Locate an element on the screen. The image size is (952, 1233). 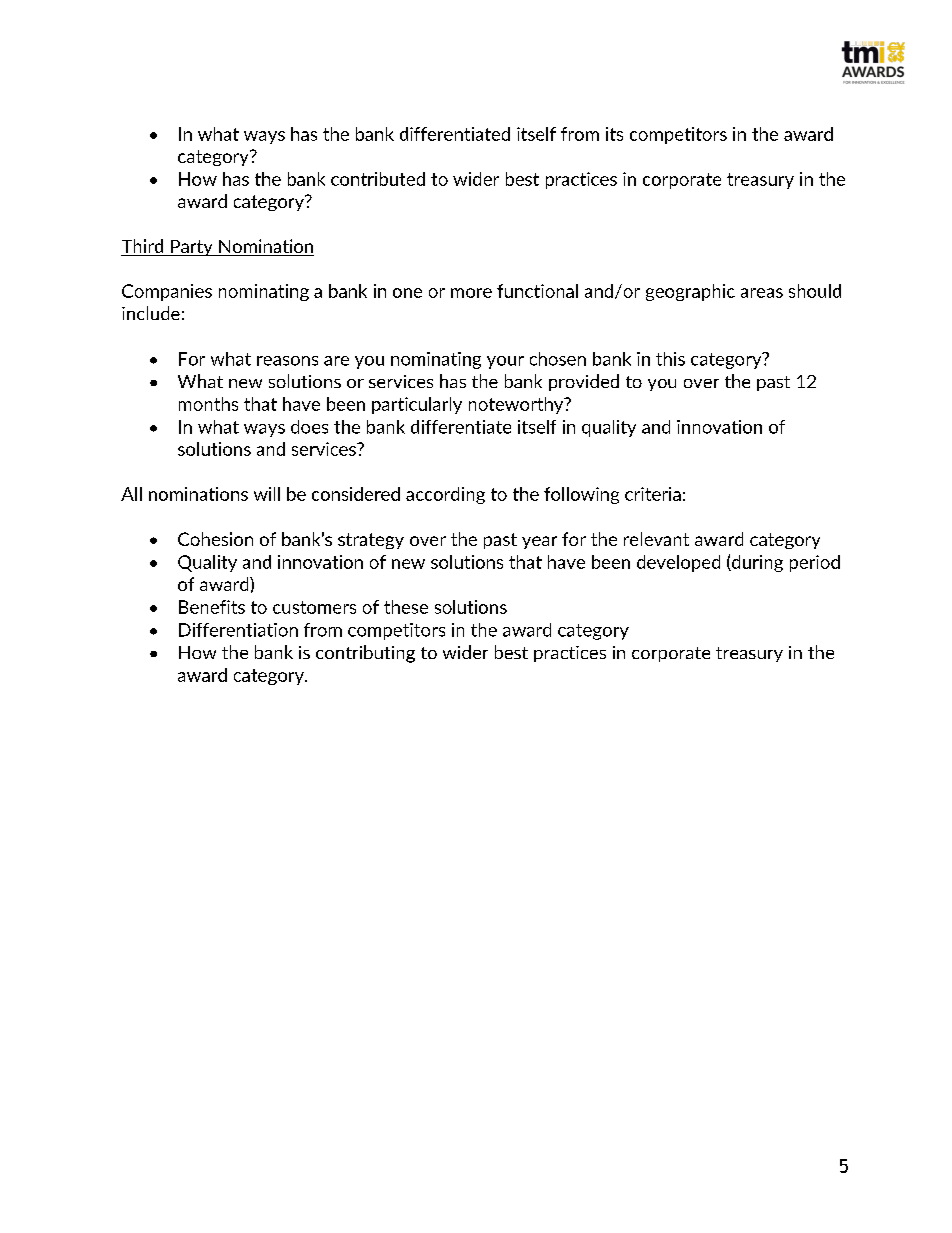
noteworthy is located at coordinates (517, 405).
